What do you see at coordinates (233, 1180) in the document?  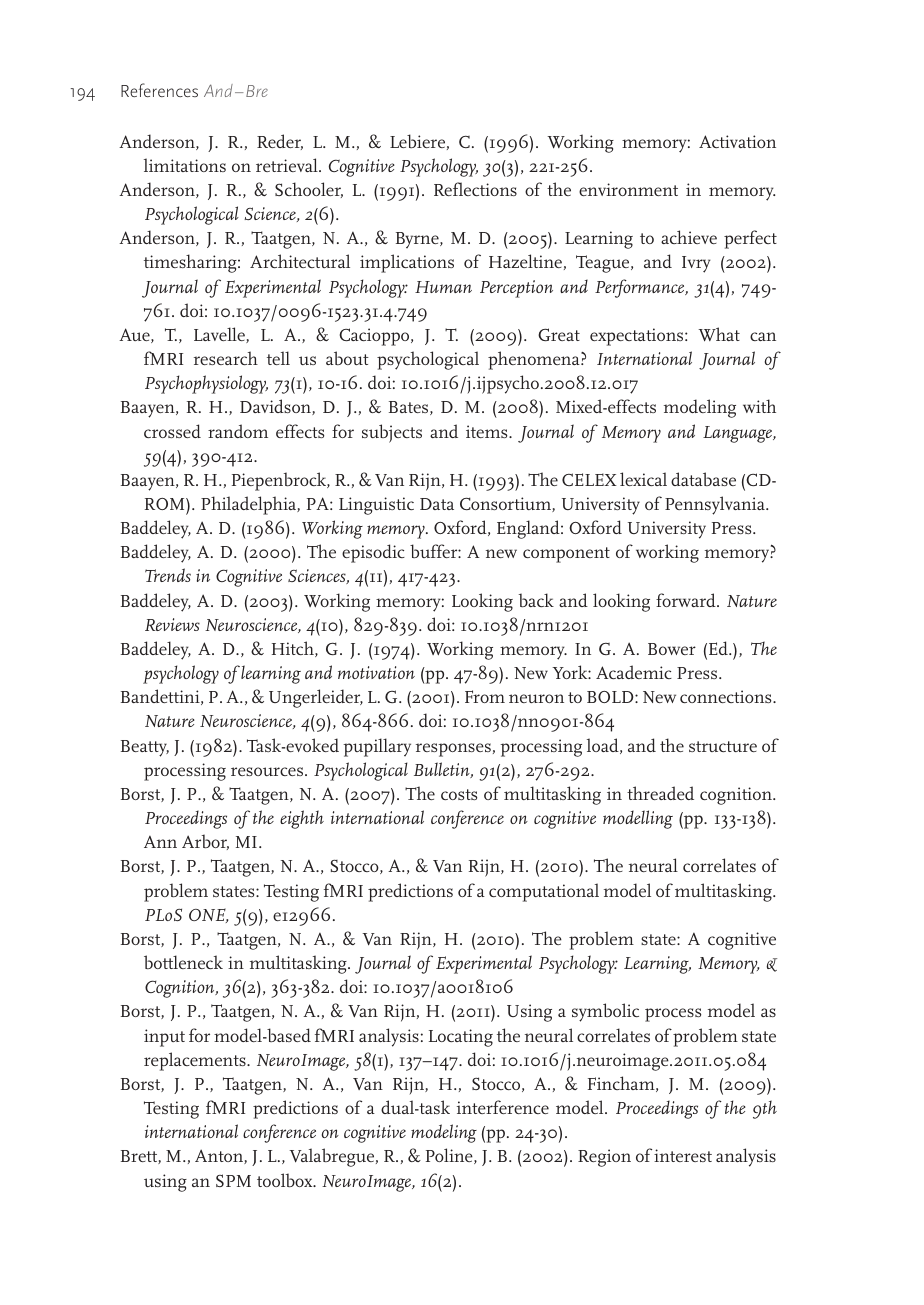 I see `SPM` at bounding box center [233, 1180].
